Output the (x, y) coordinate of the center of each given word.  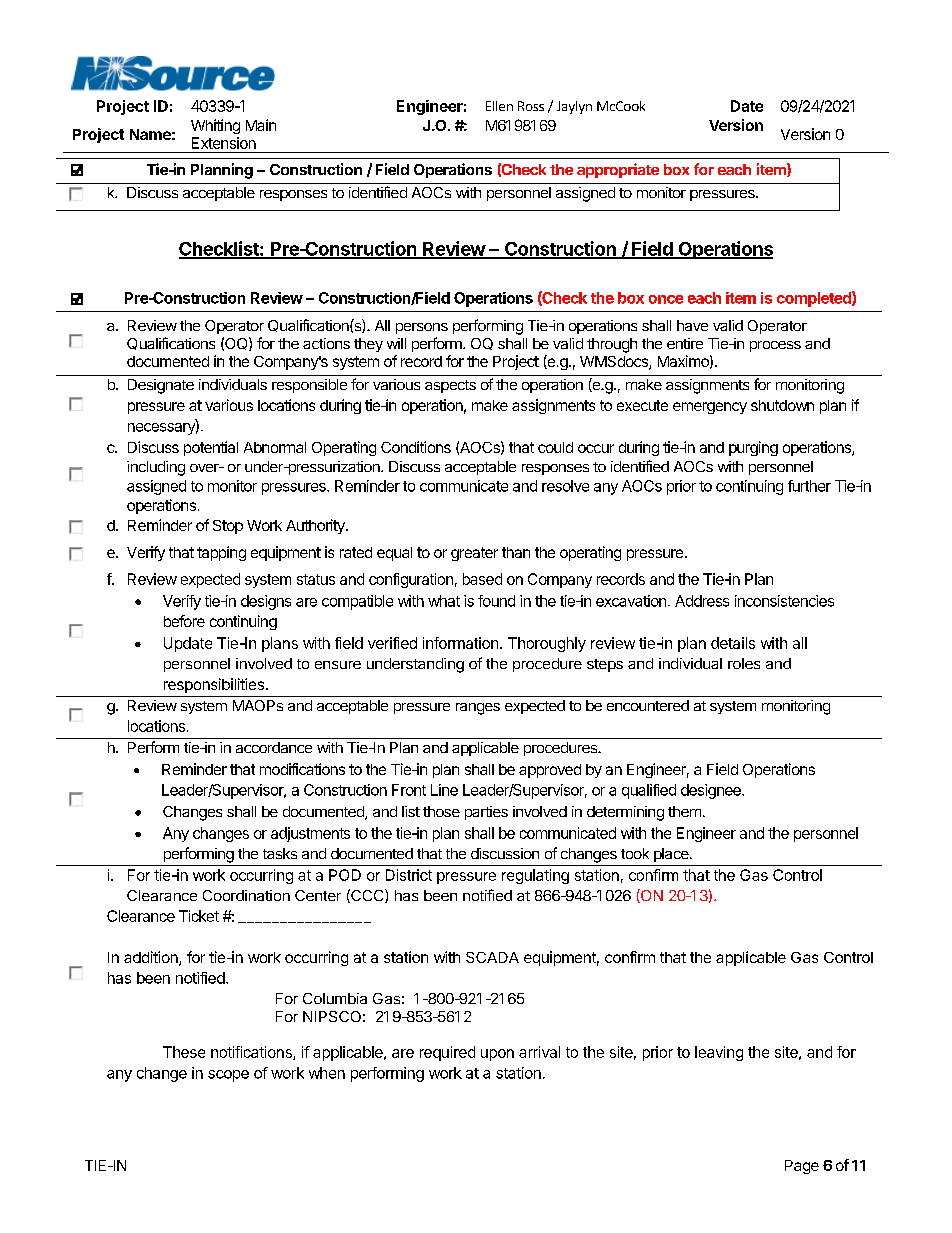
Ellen (499, 106)
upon (497, 1055)
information (460, 643)
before (184, 621)
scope (228, 1076)
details (733, 643)
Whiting (215, 126)
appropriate (618, 170)
